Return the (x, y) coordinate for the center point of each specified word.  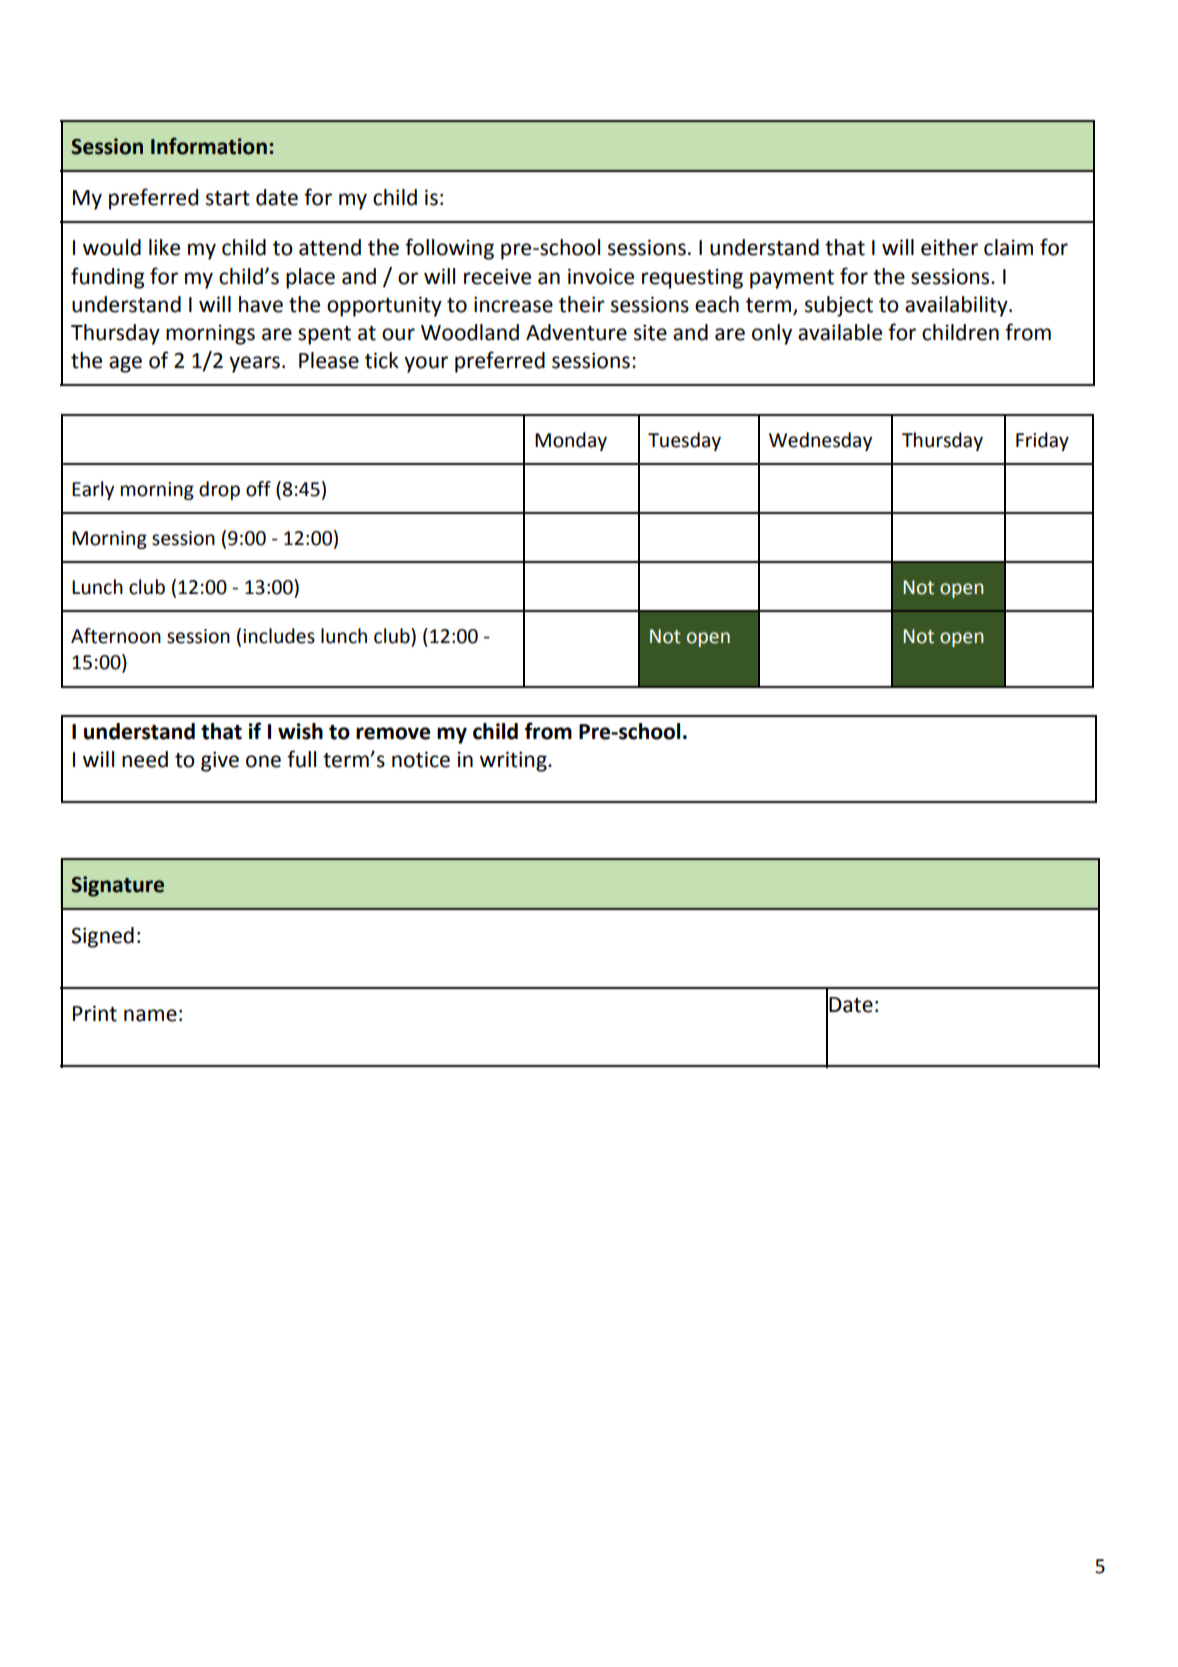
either (949, 247)
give (220, 761)
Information (209, 146)
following (449, 249)
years (254, 364)
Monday (571, 441)
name (150, 1015)
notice (421, 759)
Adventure (576, 332)
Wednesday (820, 441)
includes (279, 636)
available (840, 332)
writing (514, 761)
